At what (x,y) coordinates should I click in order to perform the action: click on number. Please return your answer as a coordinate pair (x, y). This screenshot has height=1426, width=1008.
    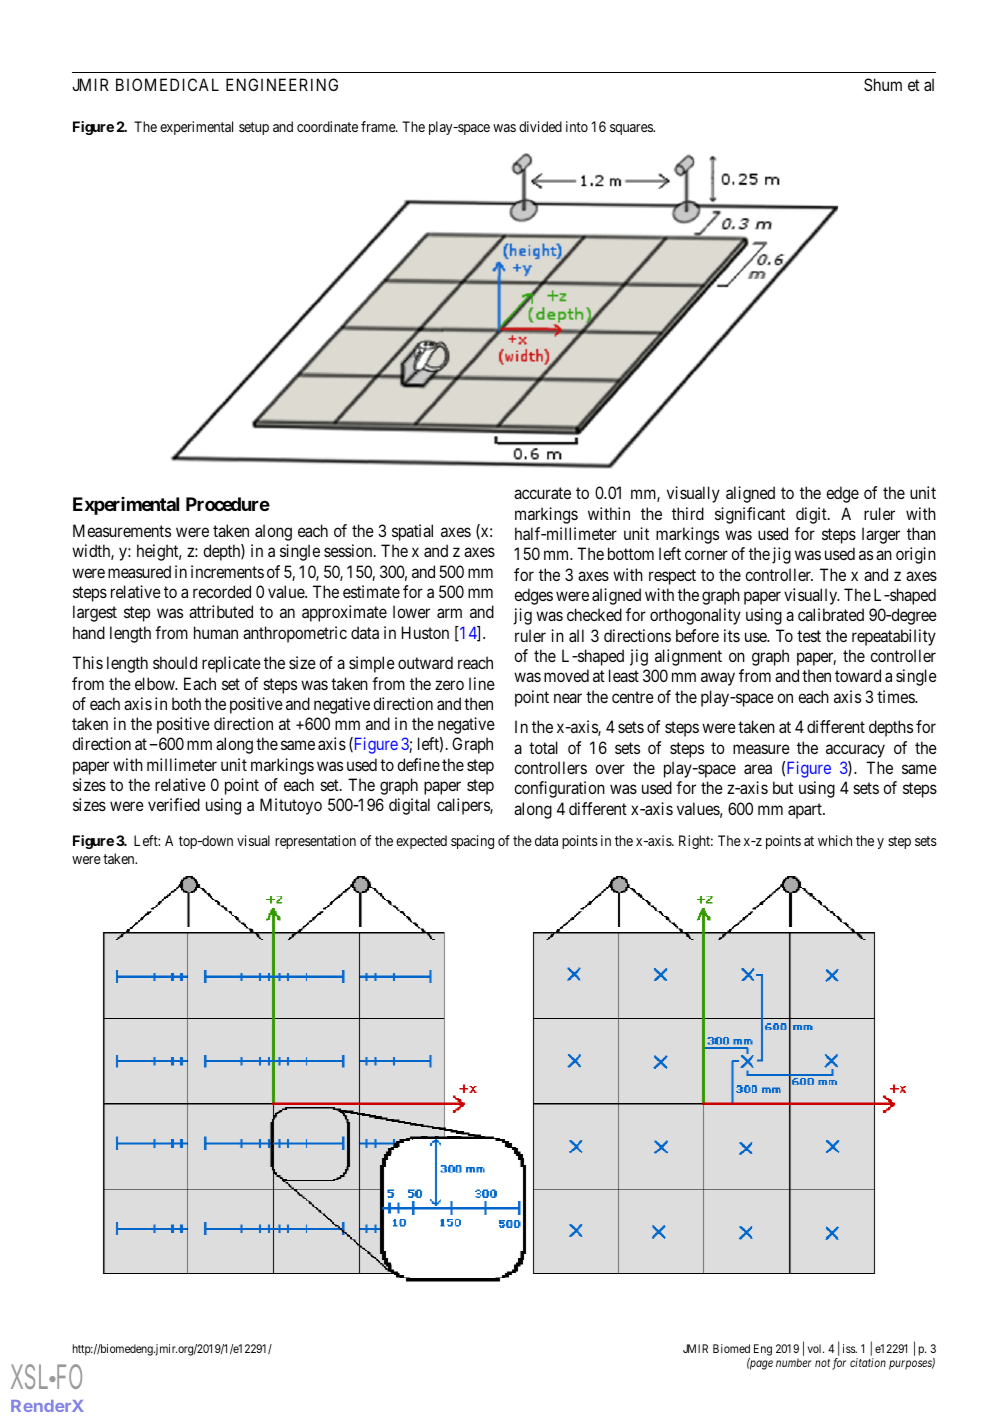
    Looking at the image, I should click on (794, 1362).
